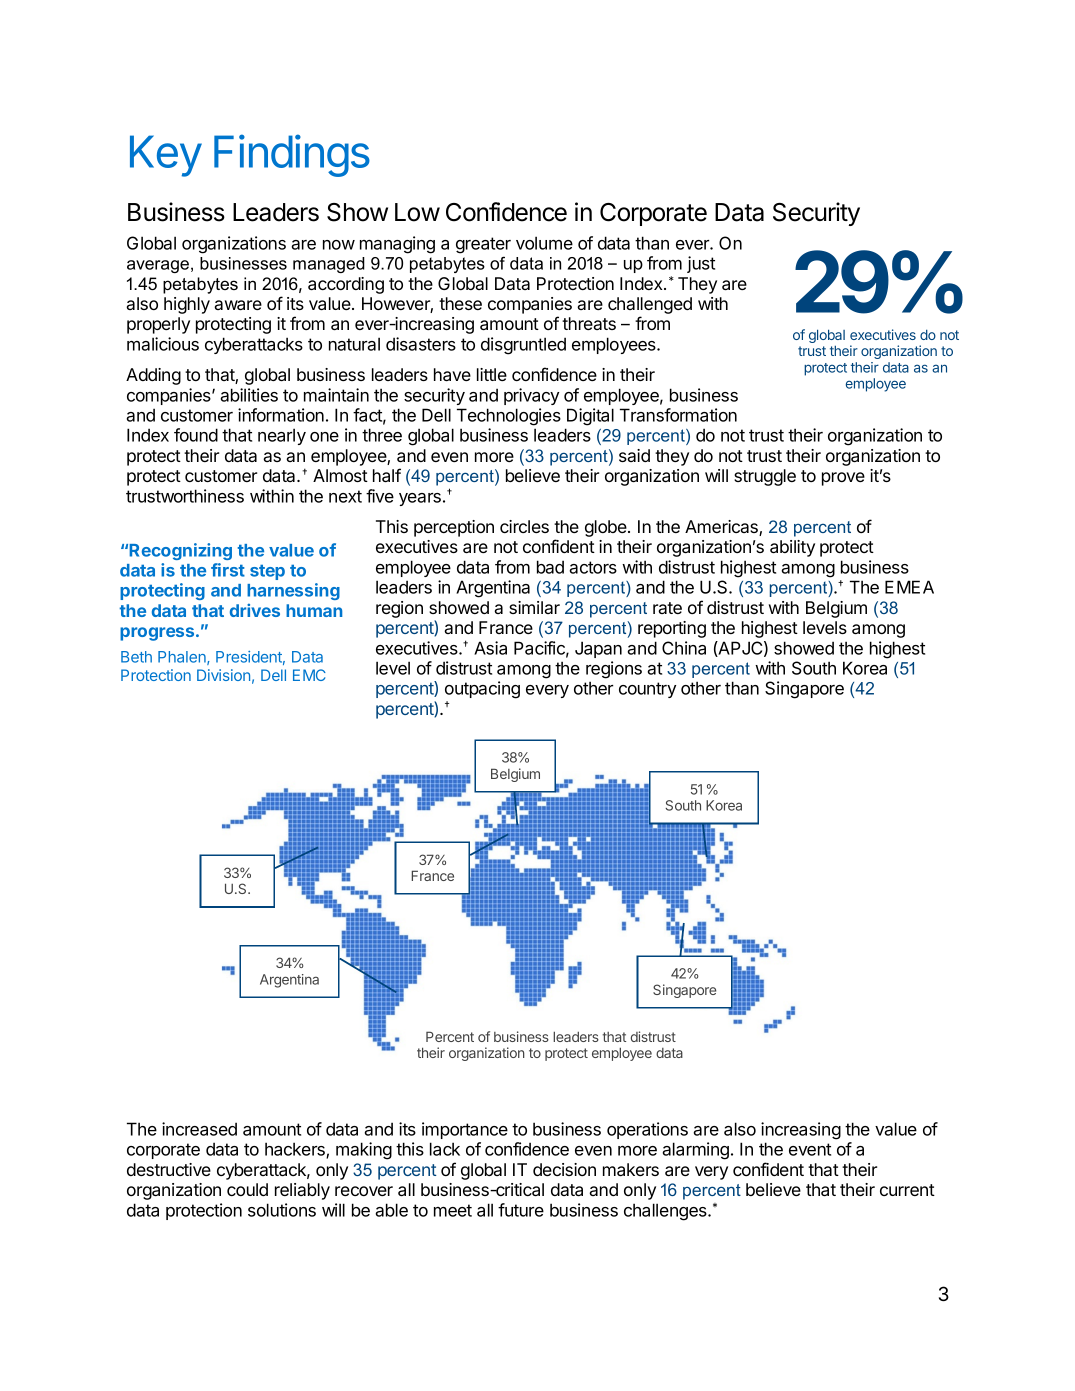 This document has width=1075, height=1391. Describe the element at coordinates (684, 648) in the document. I see `China` at that location.
